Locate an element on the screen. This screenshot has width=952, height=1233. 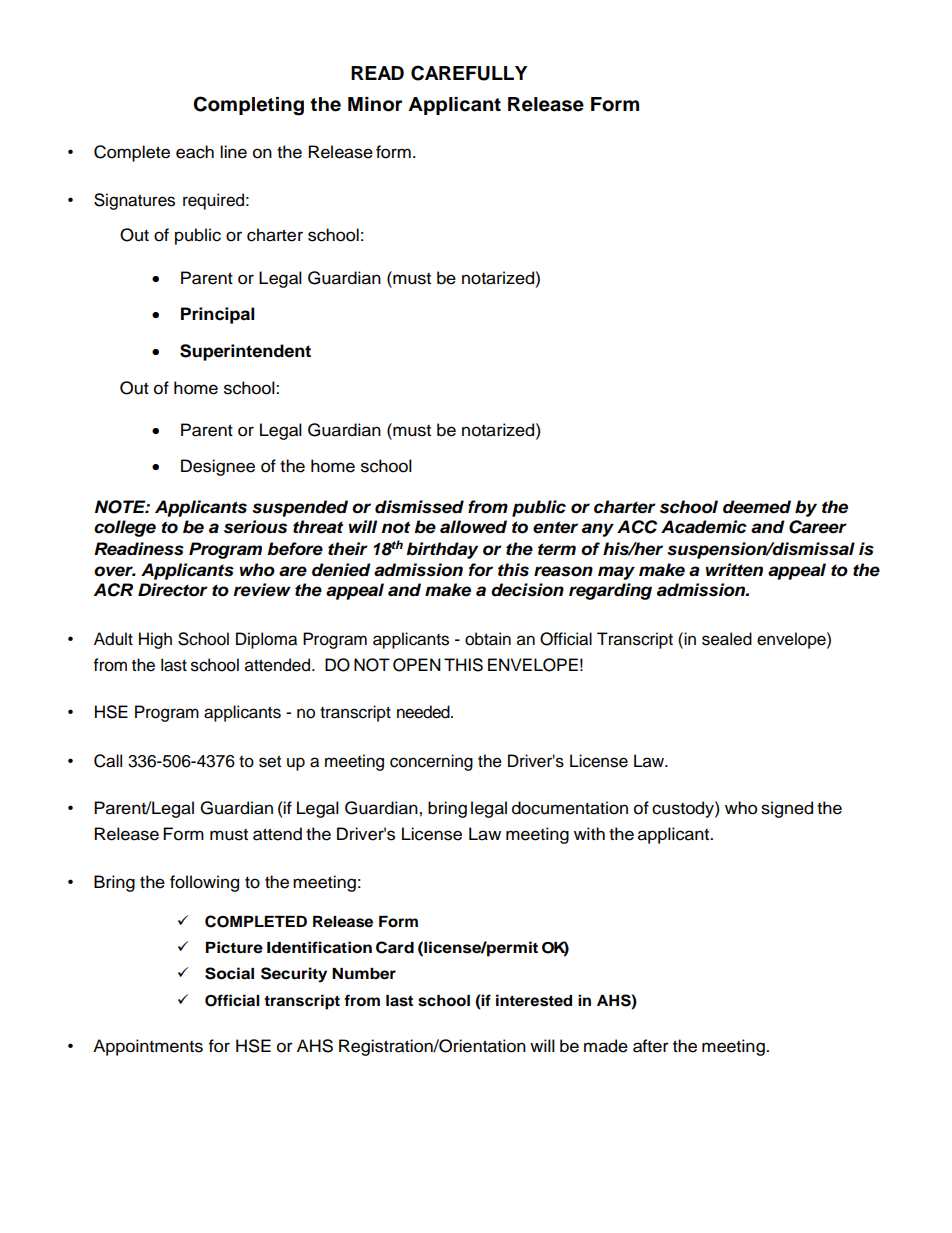
interested is located at coordinates (534, 1000).
